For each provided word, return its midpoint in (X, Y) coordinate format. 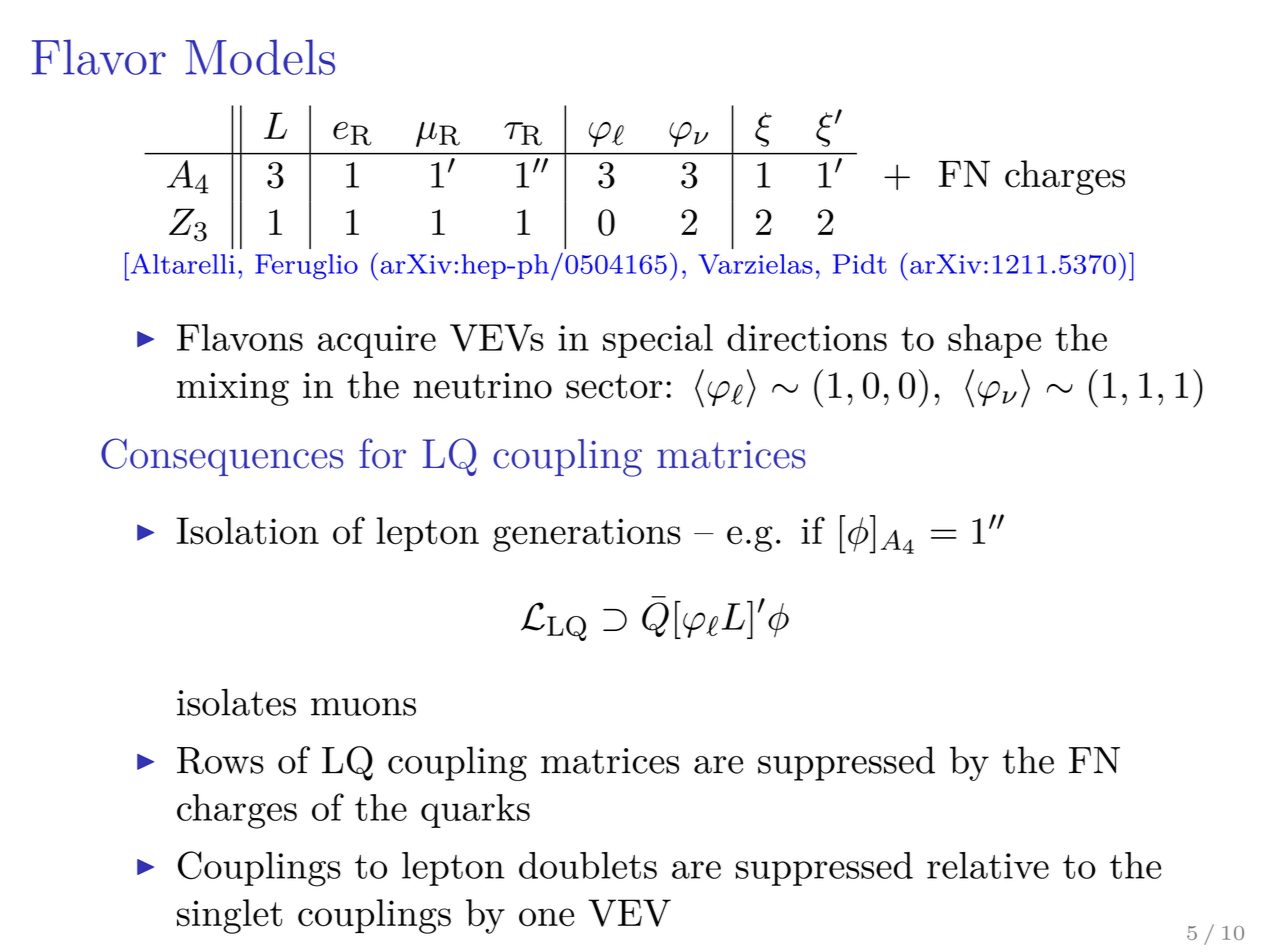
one (546, 917)
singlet (229, 916)
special (658, 341)
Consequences (222, 457)
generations (587, 535)
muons (363, 707)
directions (807, 337)
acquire (377, 341)
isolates (236, 702)
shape (994, 341)
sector (614, 386)
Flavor (99, 57)
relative (988, 865)
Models (260, 57)
